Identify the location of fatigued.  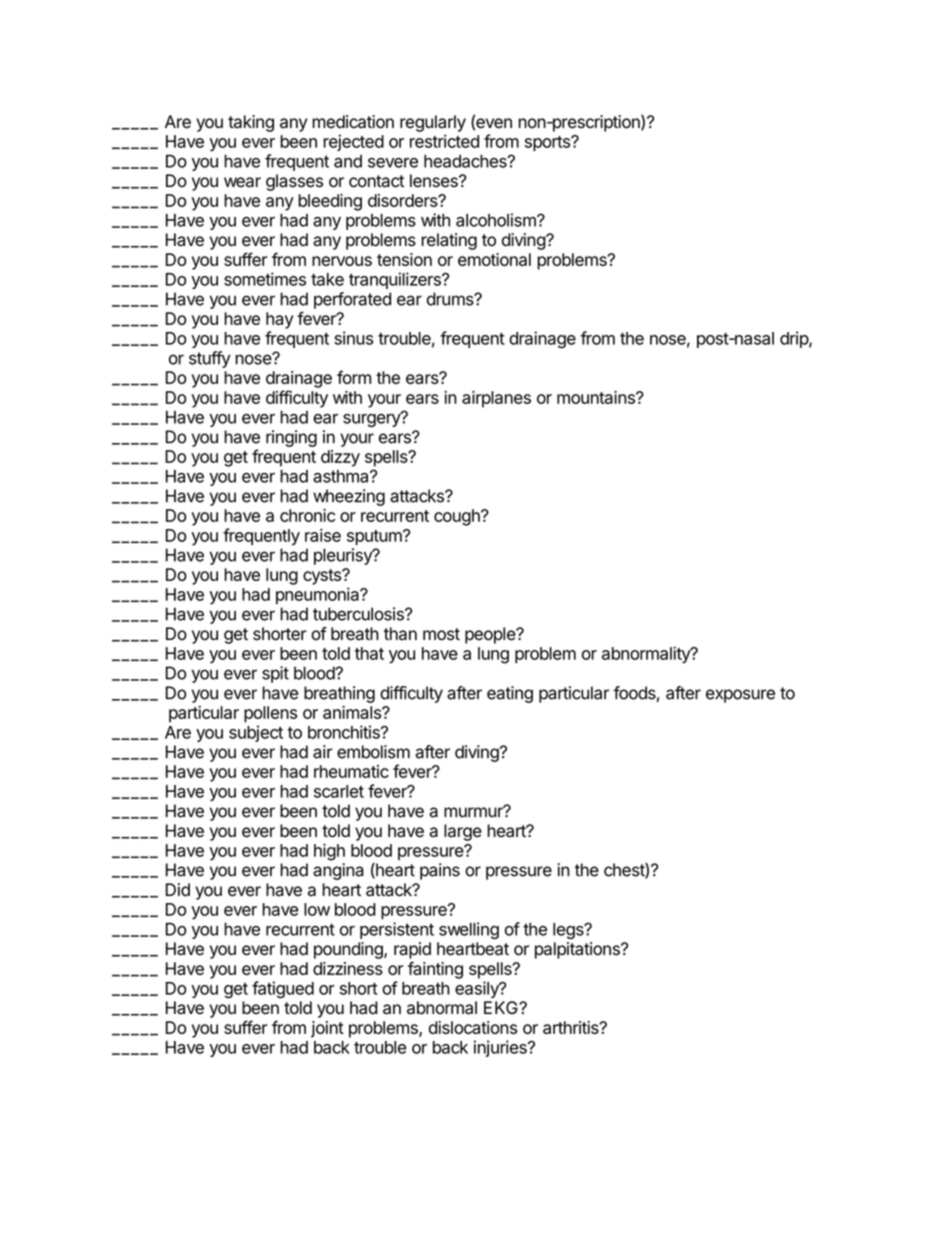
(283, 990).
